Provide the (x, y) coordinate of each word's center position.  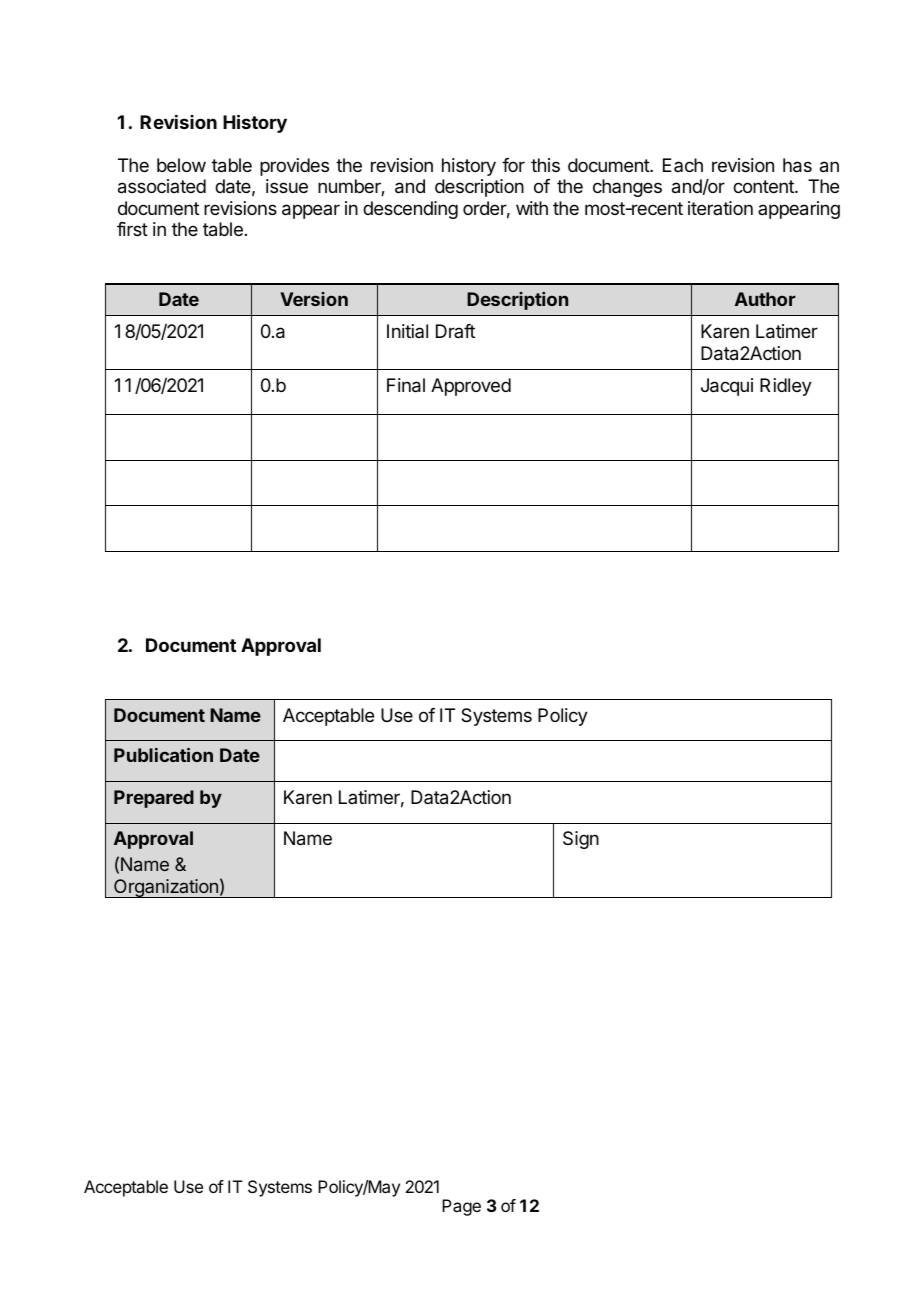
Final (406, 385)
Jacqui (727, 387)
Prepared (154, 799)
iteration (720, 208)
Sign (581, 840)
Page (461, 1207)
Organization (166, 888)
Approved (471, 387)
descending (410, 210)
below (181, 165)
